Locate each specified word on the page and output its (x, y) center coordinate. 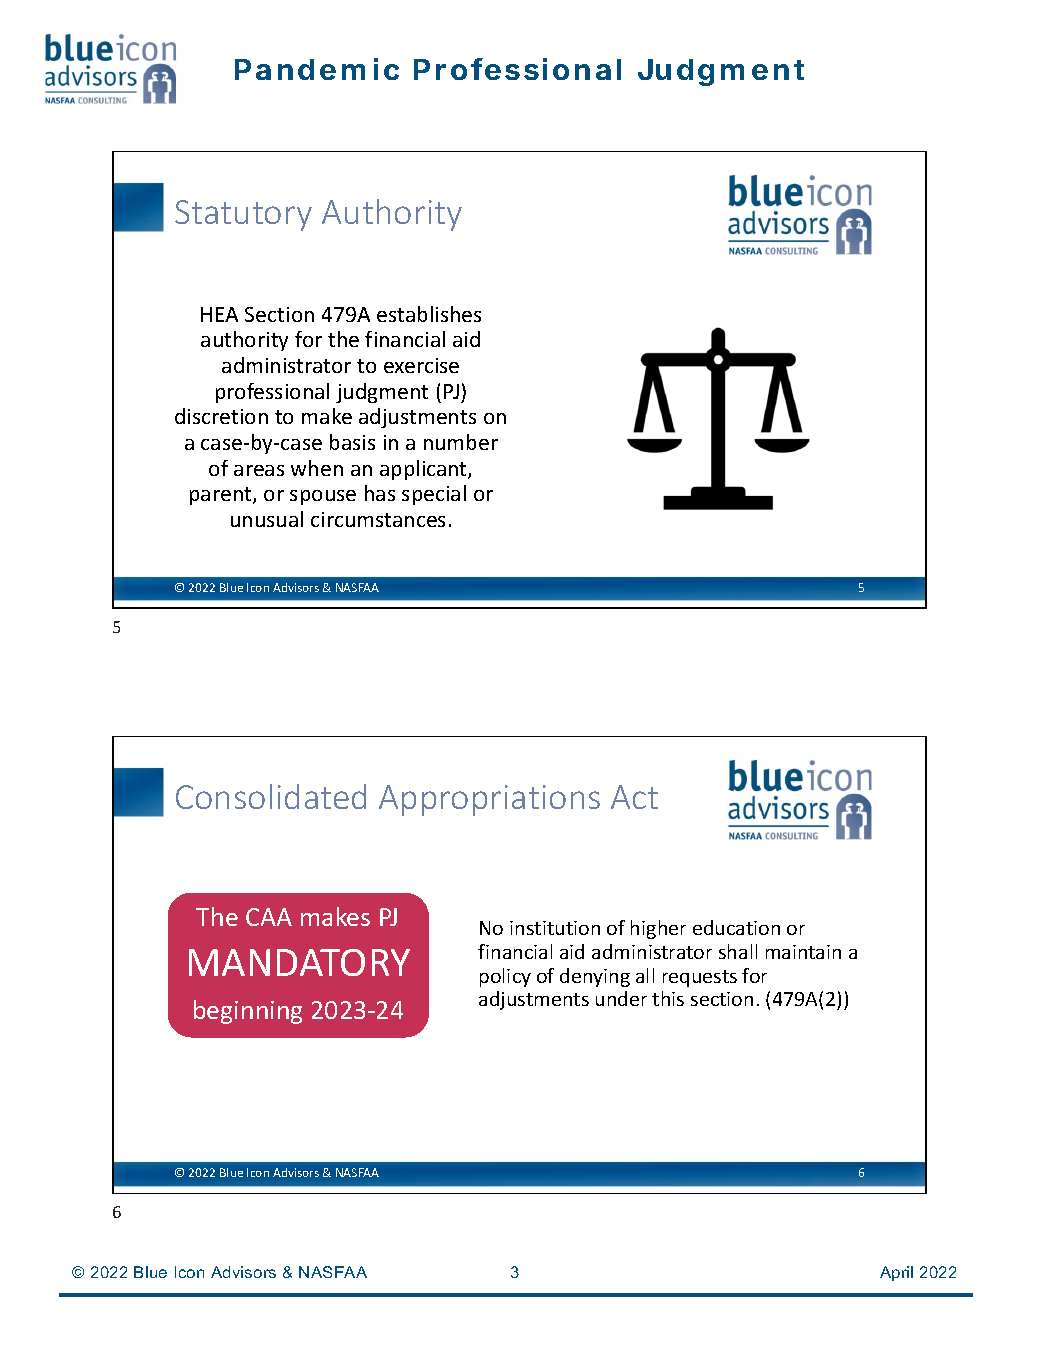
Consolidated (271, 796)
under (621, 998)
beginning (248, 1012)
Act (634, 797)
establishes (429, 314)
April (896, 1273)
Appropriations (489, 800)
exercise (421, 365)
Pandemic (317, 69)
